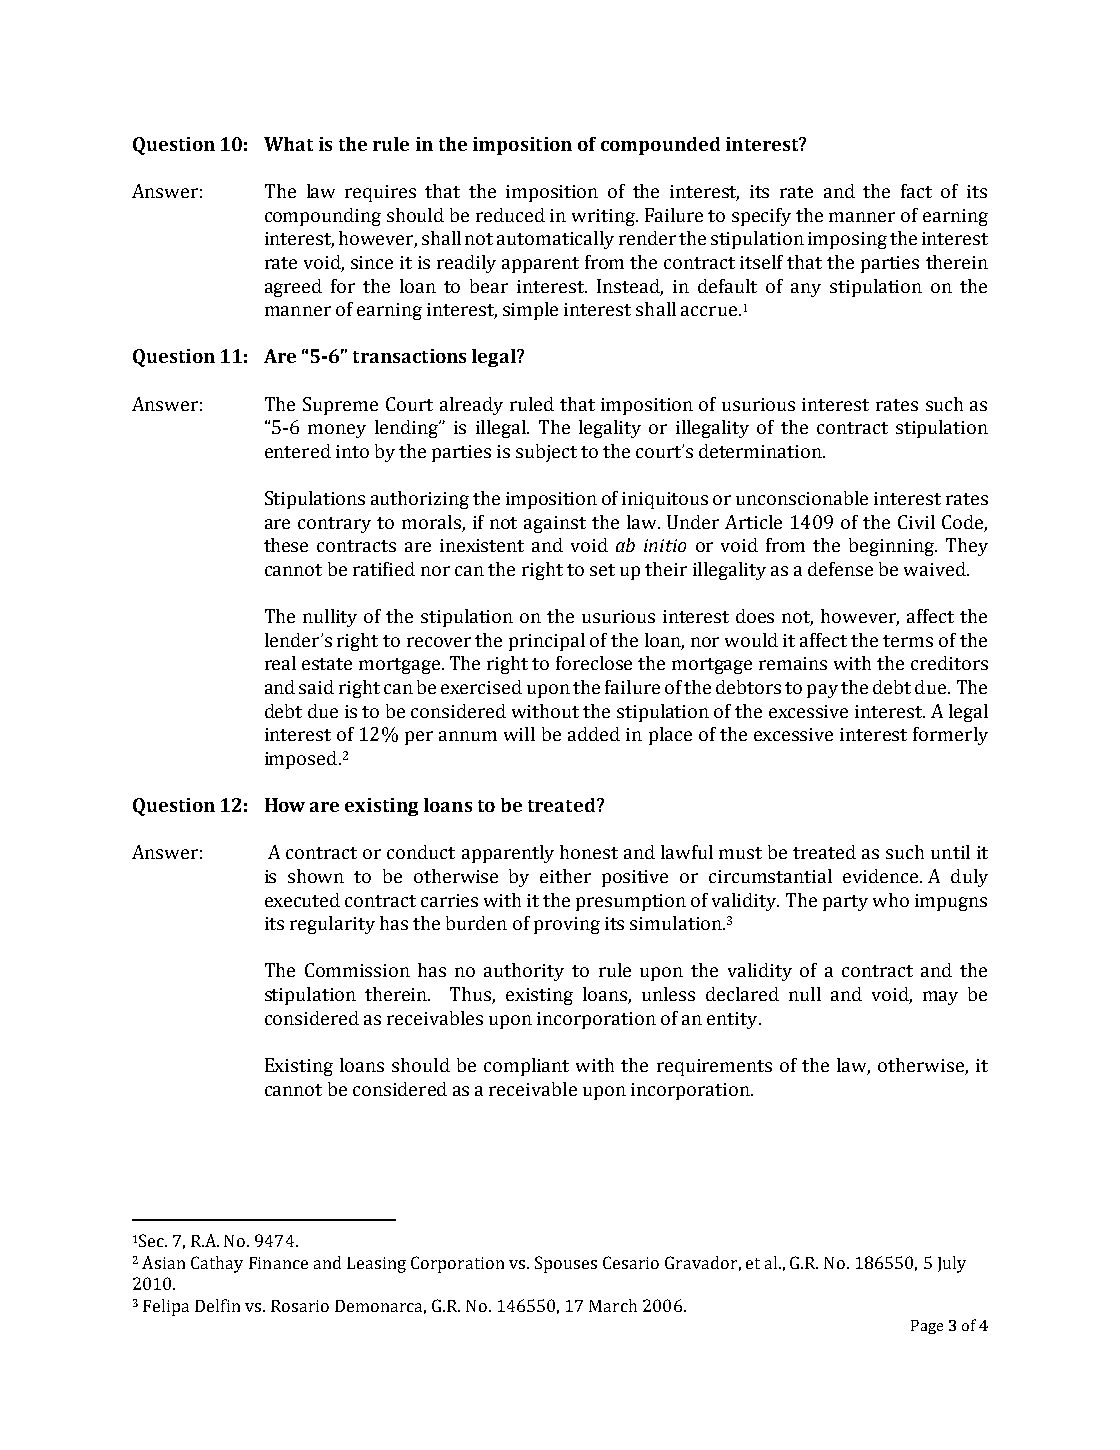 This screenshot has width=1120, height=1450. I want to click on fact, so click(916, 191).
